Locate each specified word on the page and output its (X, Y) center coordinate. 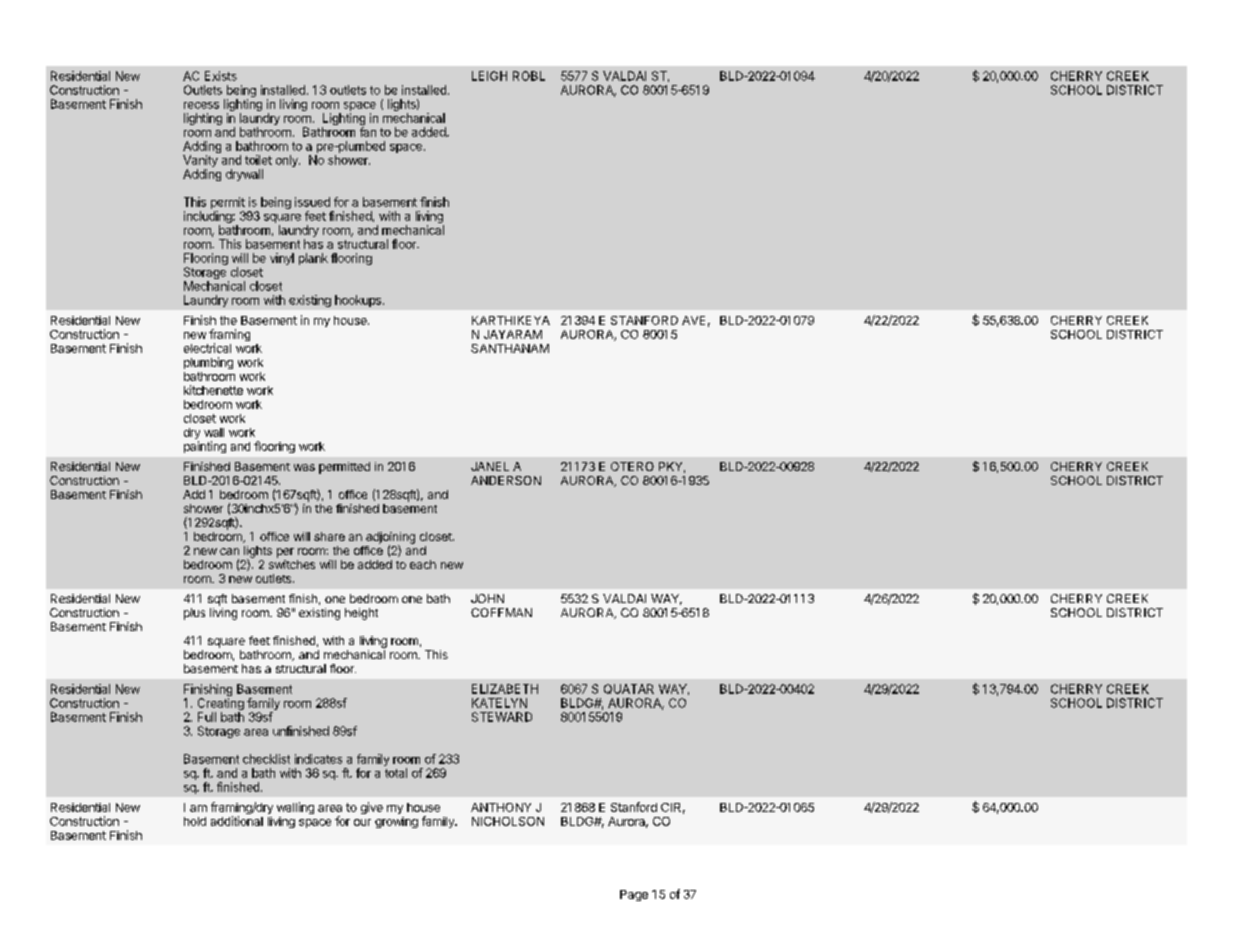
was (304, 467)
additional (237, 821)
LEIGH (489, 76)
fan (368, 132)
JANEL (490, 466)
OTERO (632, 466)
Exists (221, 76)
